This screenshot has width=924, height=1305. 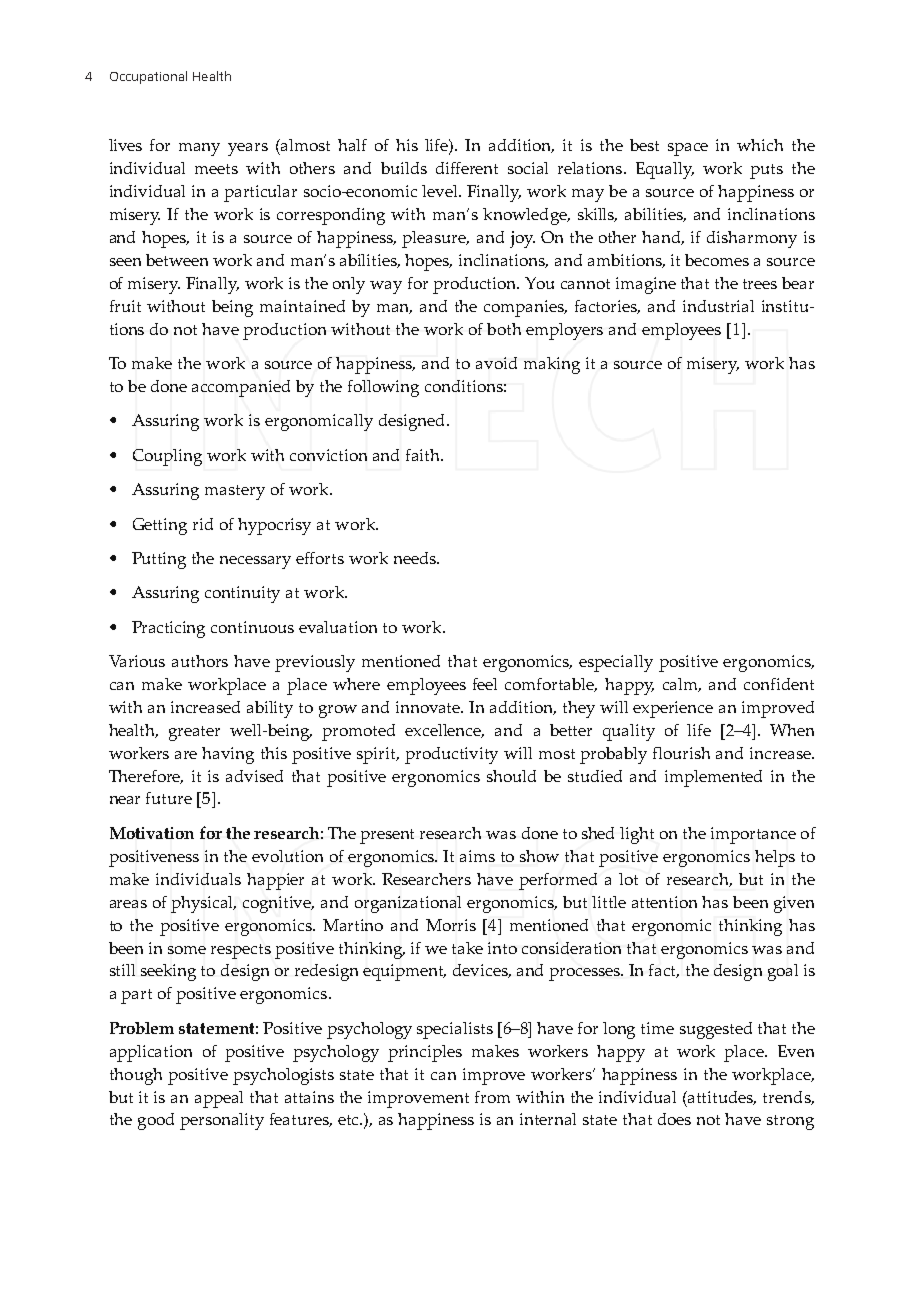 I want to click on industrial, so click(x=718, y=306).
